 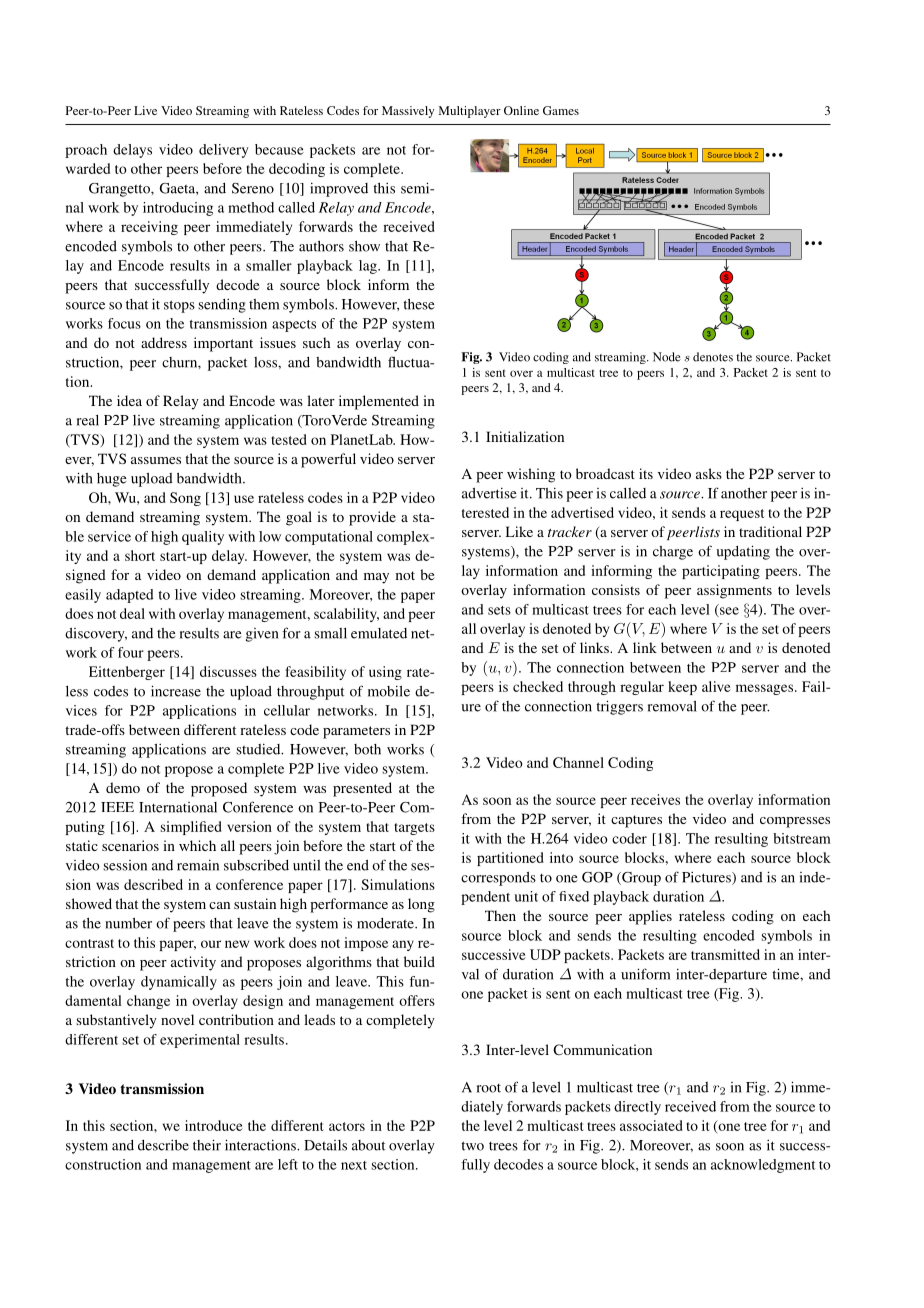 What do you see at coordinates (191, 828) in the page?
I see `simplified` at bounding box center [191, 828].
